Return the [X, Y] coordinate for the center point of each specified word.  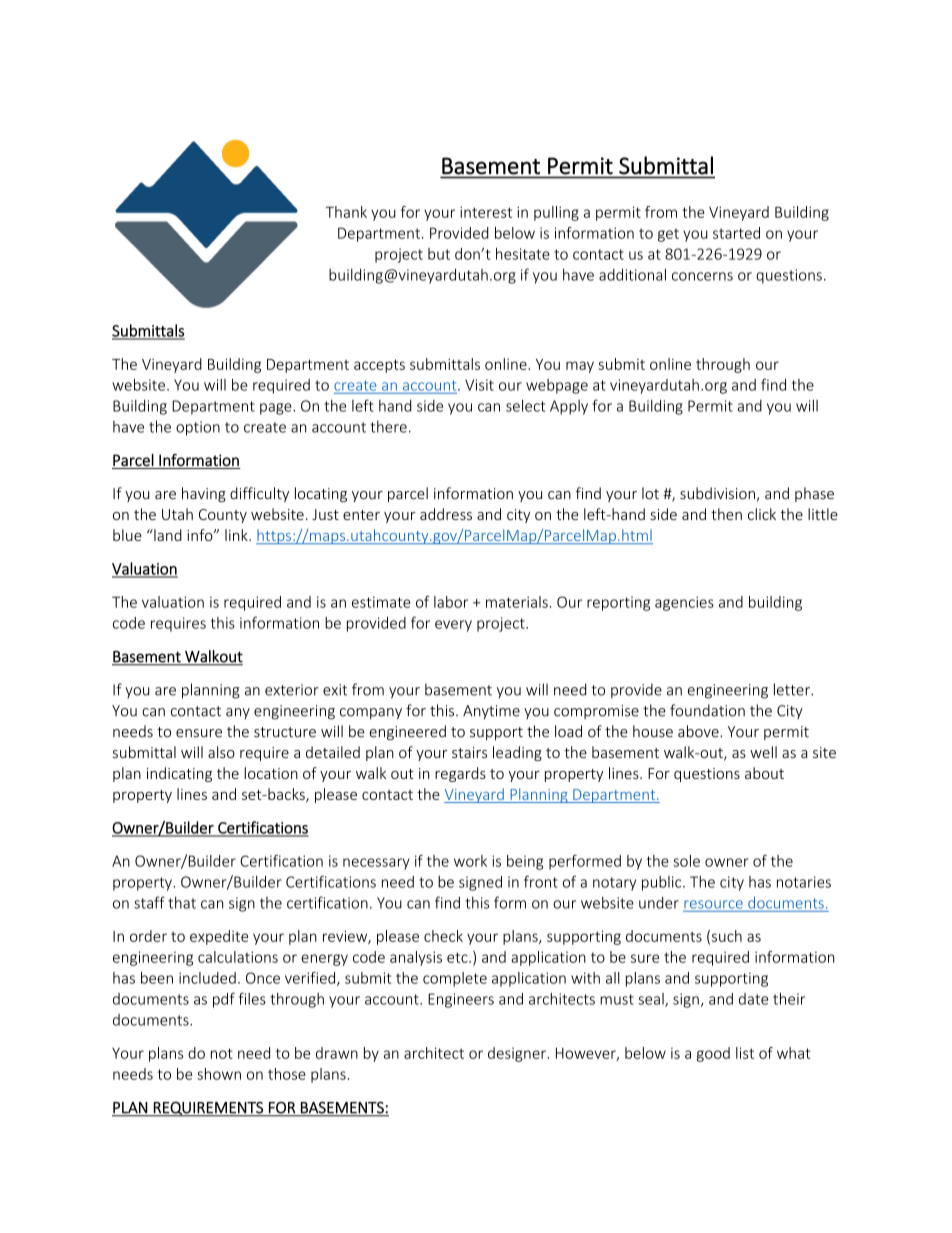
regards [460, 774]
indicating [179, 774]
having [204, 494]
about [764, 773]
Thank [346, 212]
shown [219, 1074]
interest [486, 212]
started [736, 233]
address [446, 514]
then [726, 514]
